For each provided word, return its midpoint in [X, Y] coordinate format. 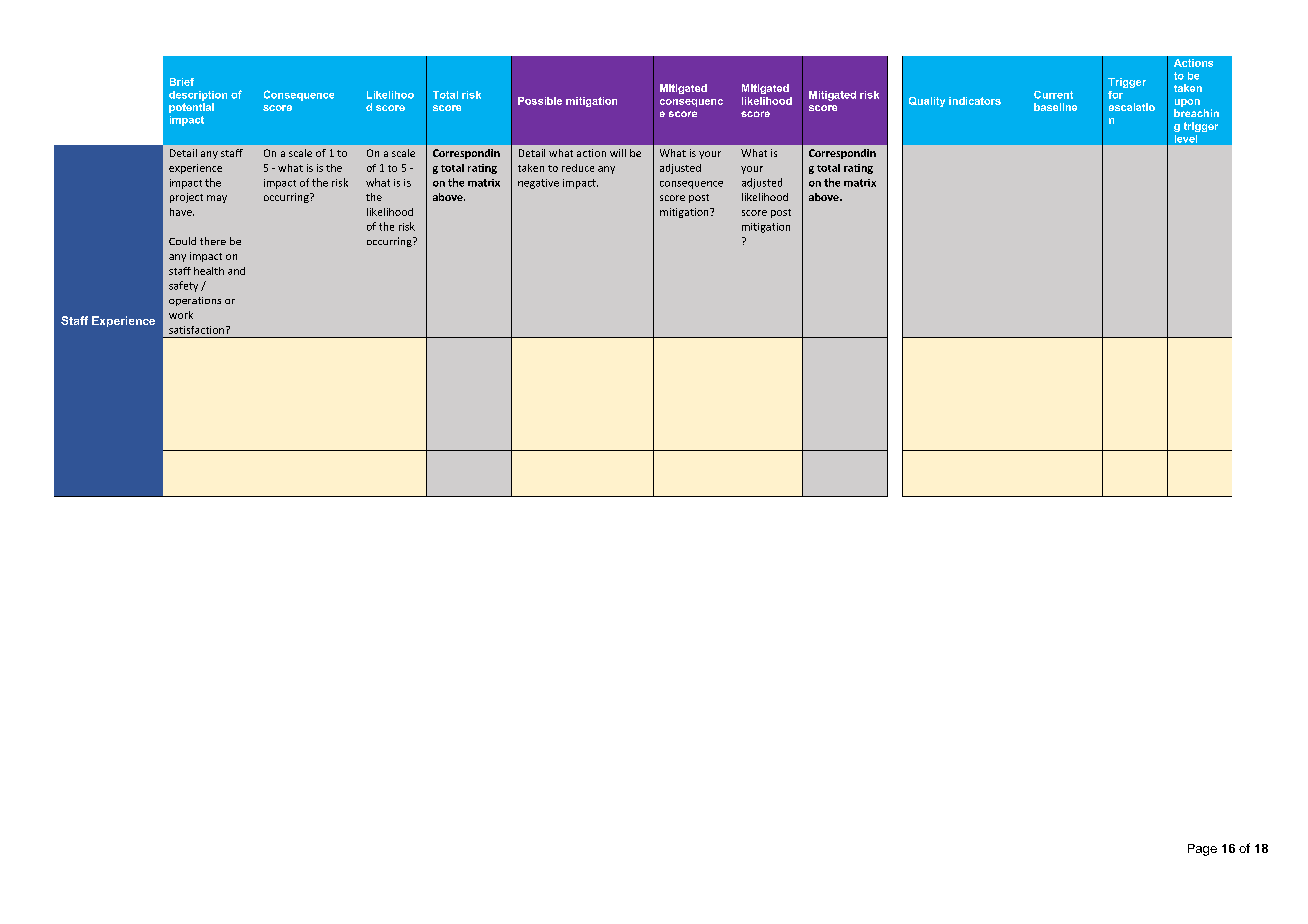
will [618, 153]
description [198, 96]
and [236, 271]
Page [1202, 850]
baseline [1055, 107]
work [181, 315]
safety [183, 286]
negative [538, 184]
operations [195, 301]
